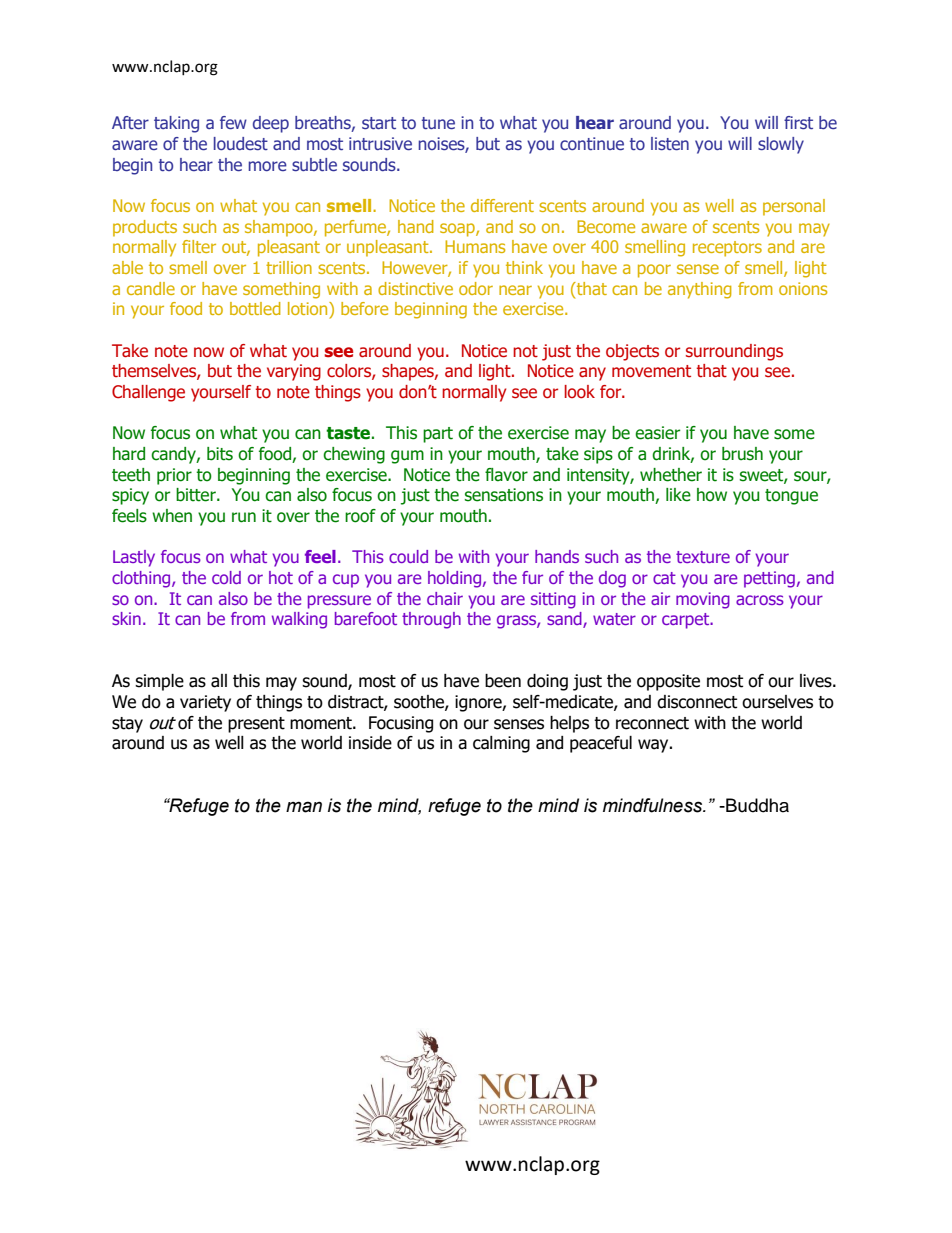  Describe the element at coordinates (742, 454) in the page. I see `brush` at that location.
